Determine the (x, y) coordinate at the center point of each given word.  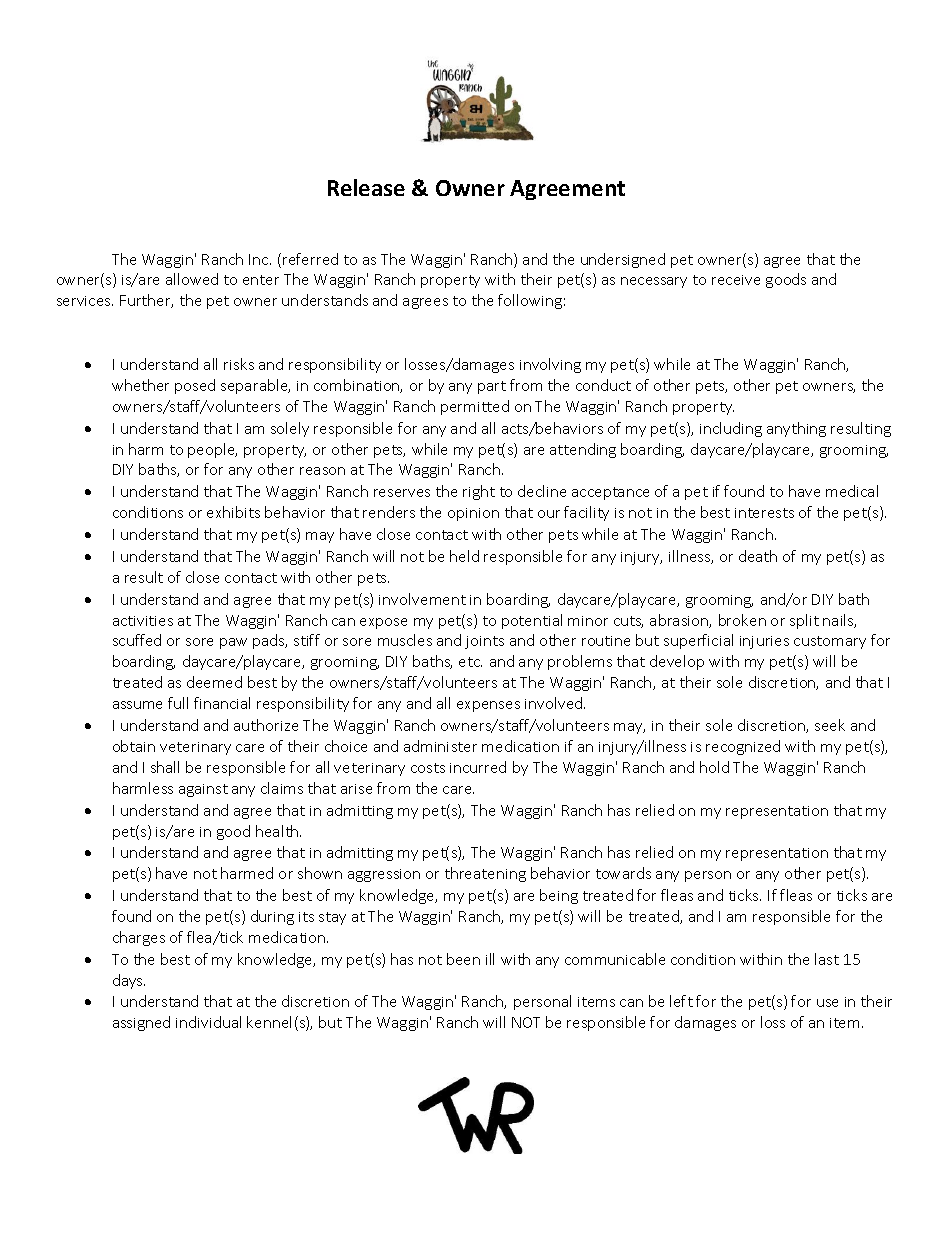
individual (208, 1022)
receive (736, 280)
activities (143, 621)
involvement (422, 599)
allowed (192, 279)
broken (742, 620)
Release (366, 187)
